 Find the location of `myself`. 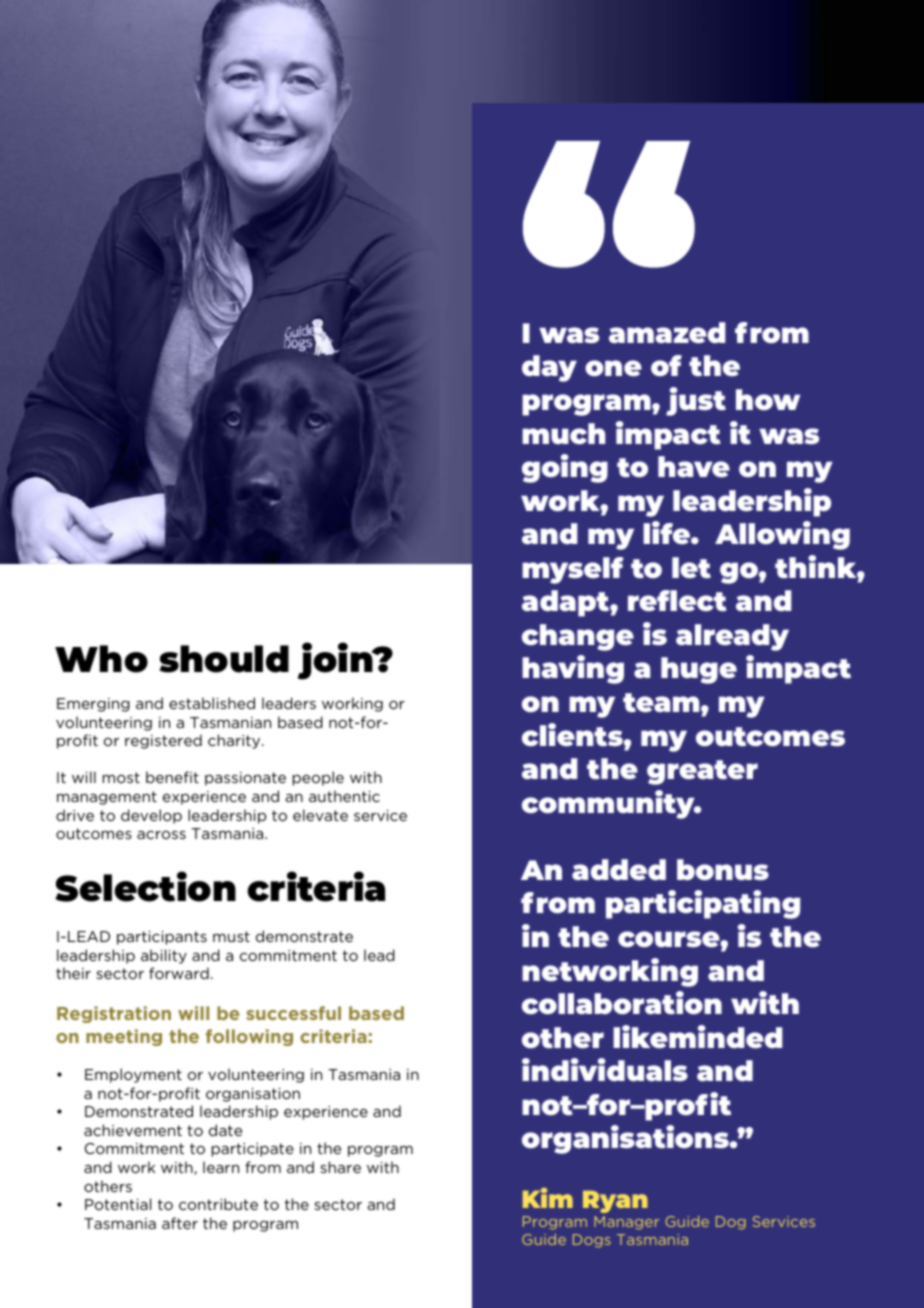

myself is located at coordinates (573, 570).
